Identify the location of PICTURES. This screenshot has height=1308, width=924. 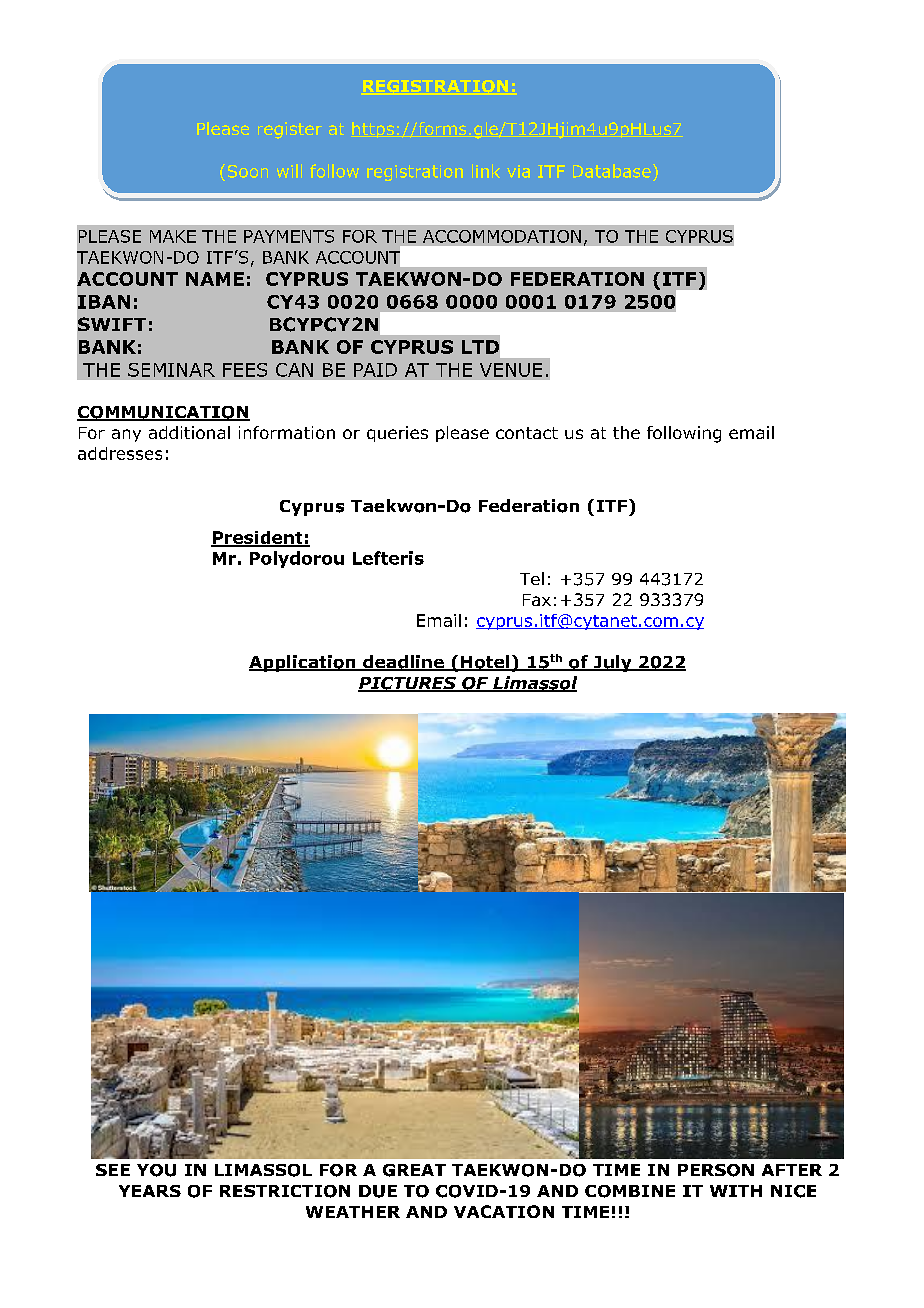
(408, 684).
